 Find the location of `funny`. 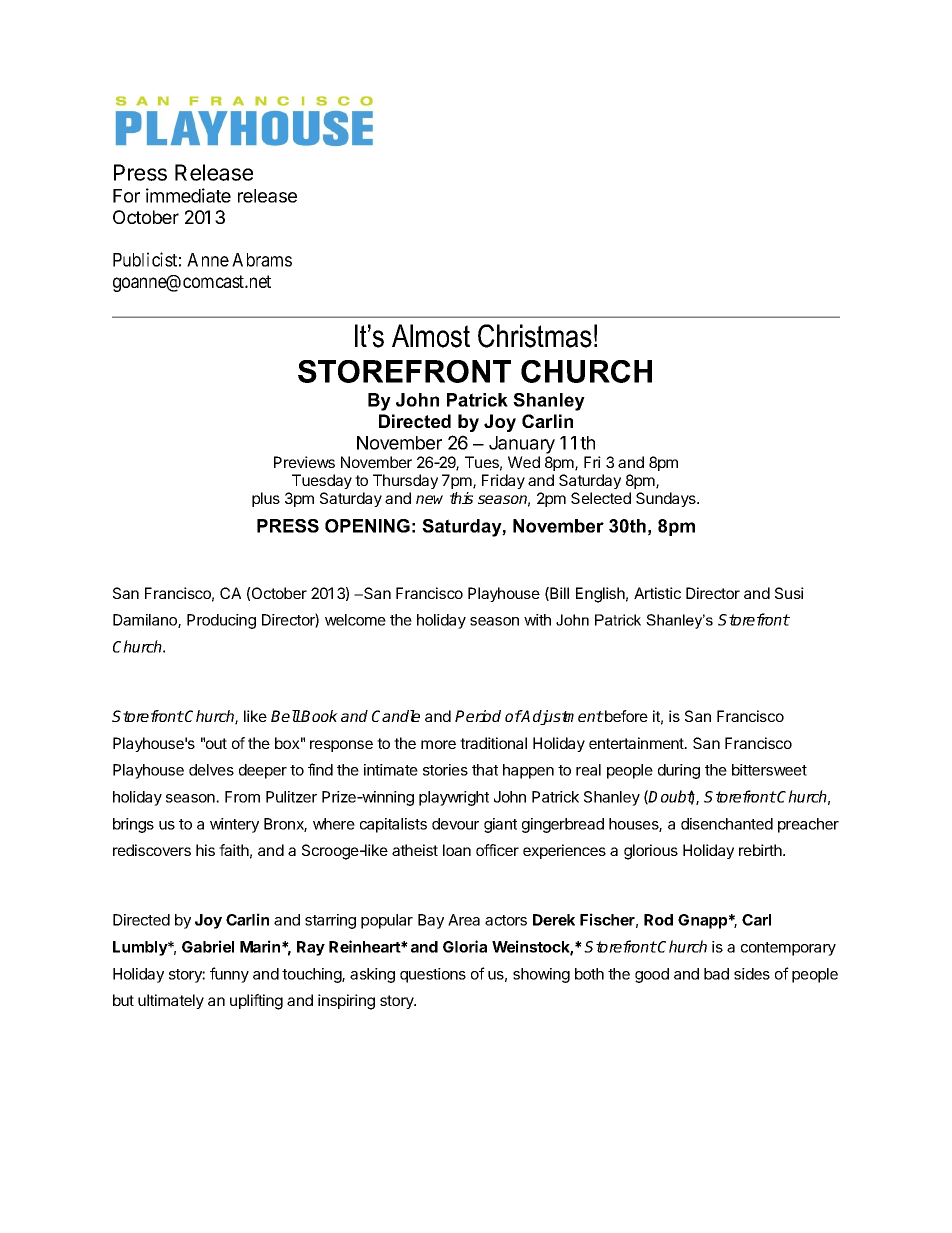

funny is located at coordinates (229, 975).
